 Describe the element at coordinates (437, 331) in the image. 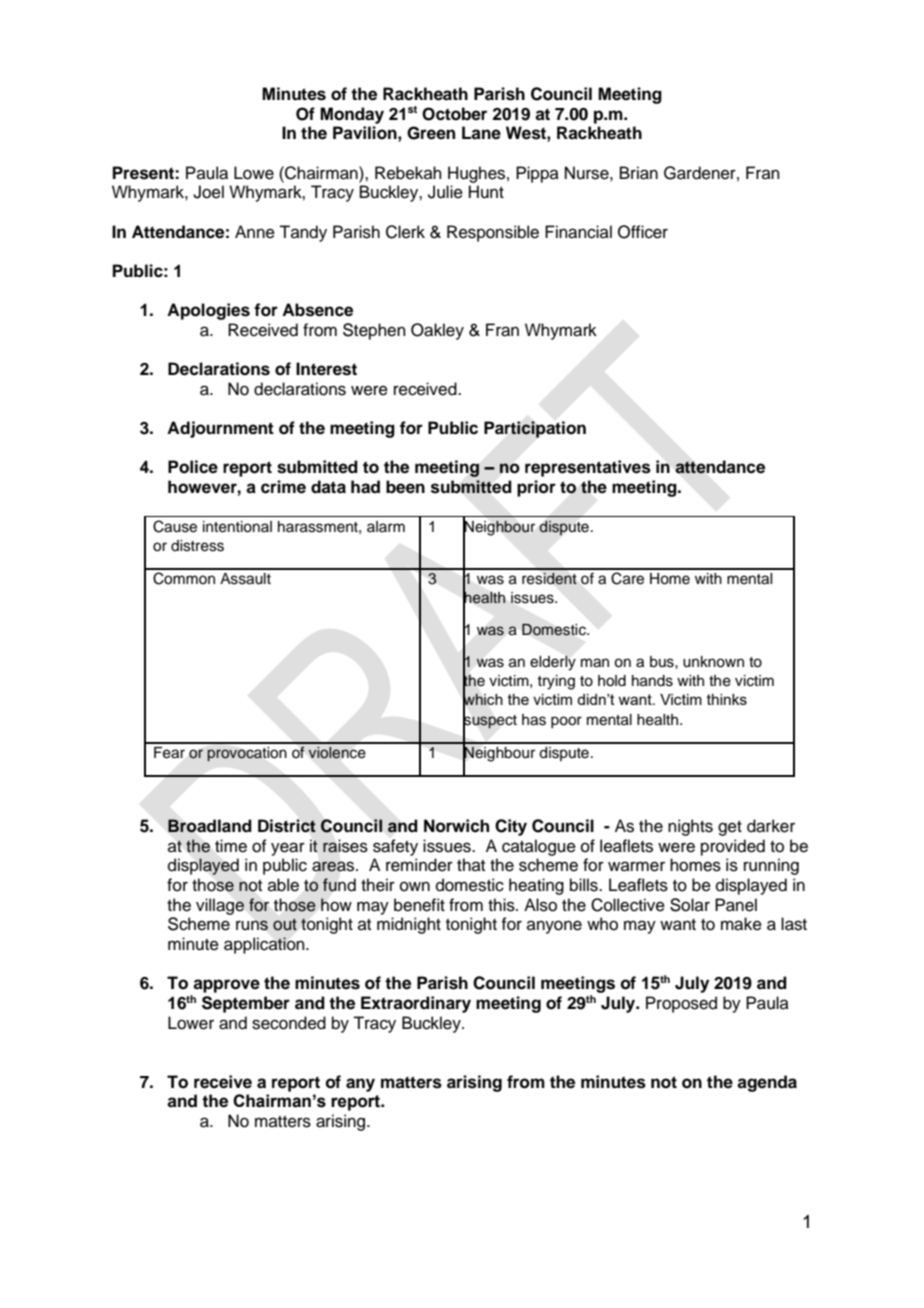

I see `Oakley` at that location.
